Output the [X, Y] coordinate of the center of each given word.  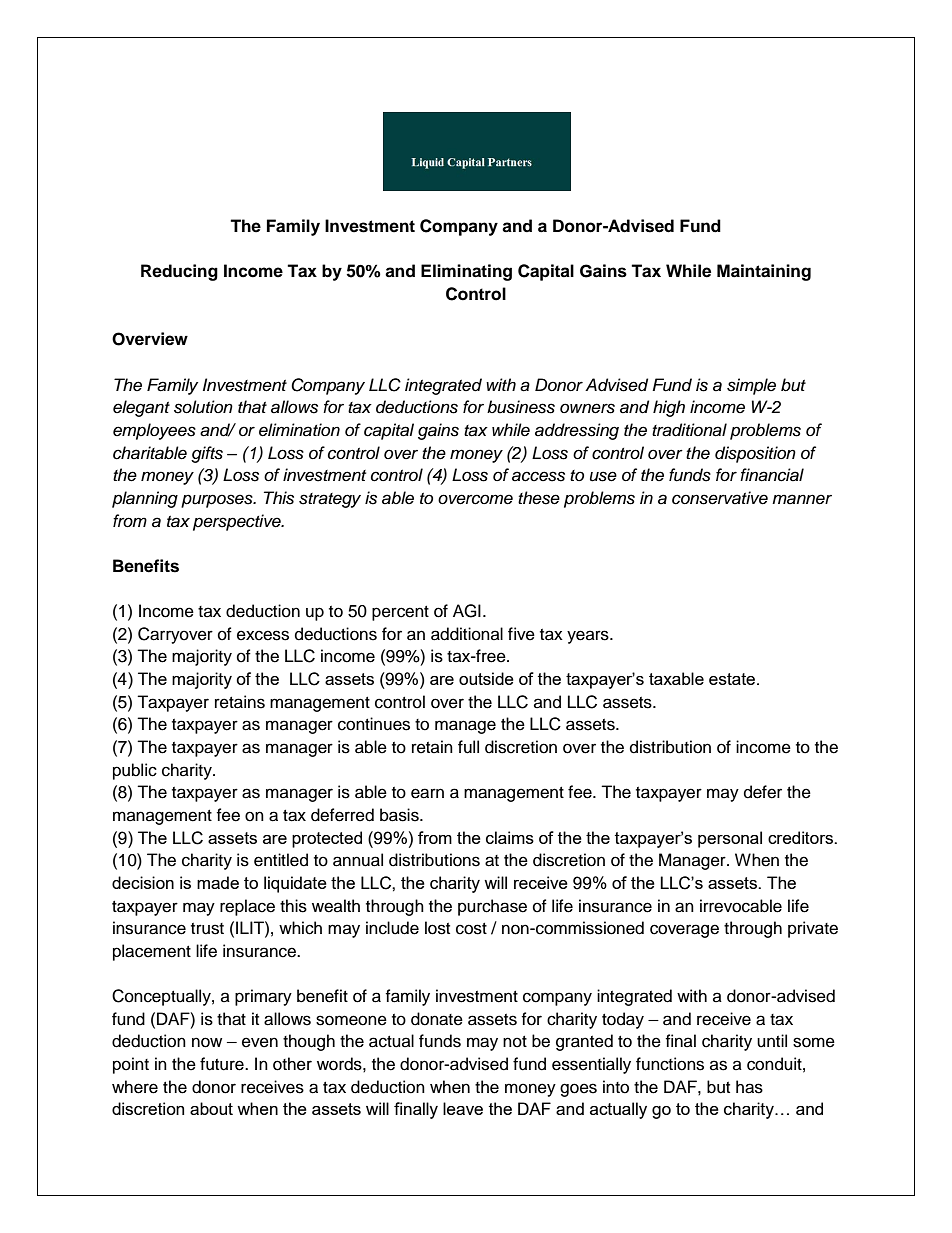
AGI [467, 611]
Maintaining [764, 272]
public [135, 771]
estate [733, 679]
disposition [755, 454]
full [468, 747]
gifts [207, 454]
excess [263, 635]
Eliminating [466, 272]
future [223, 1064]
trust [207, 929]
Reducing [179, 272]
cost [471, 929]
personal [730, 839]
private [813, 929]
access [538, 476]
